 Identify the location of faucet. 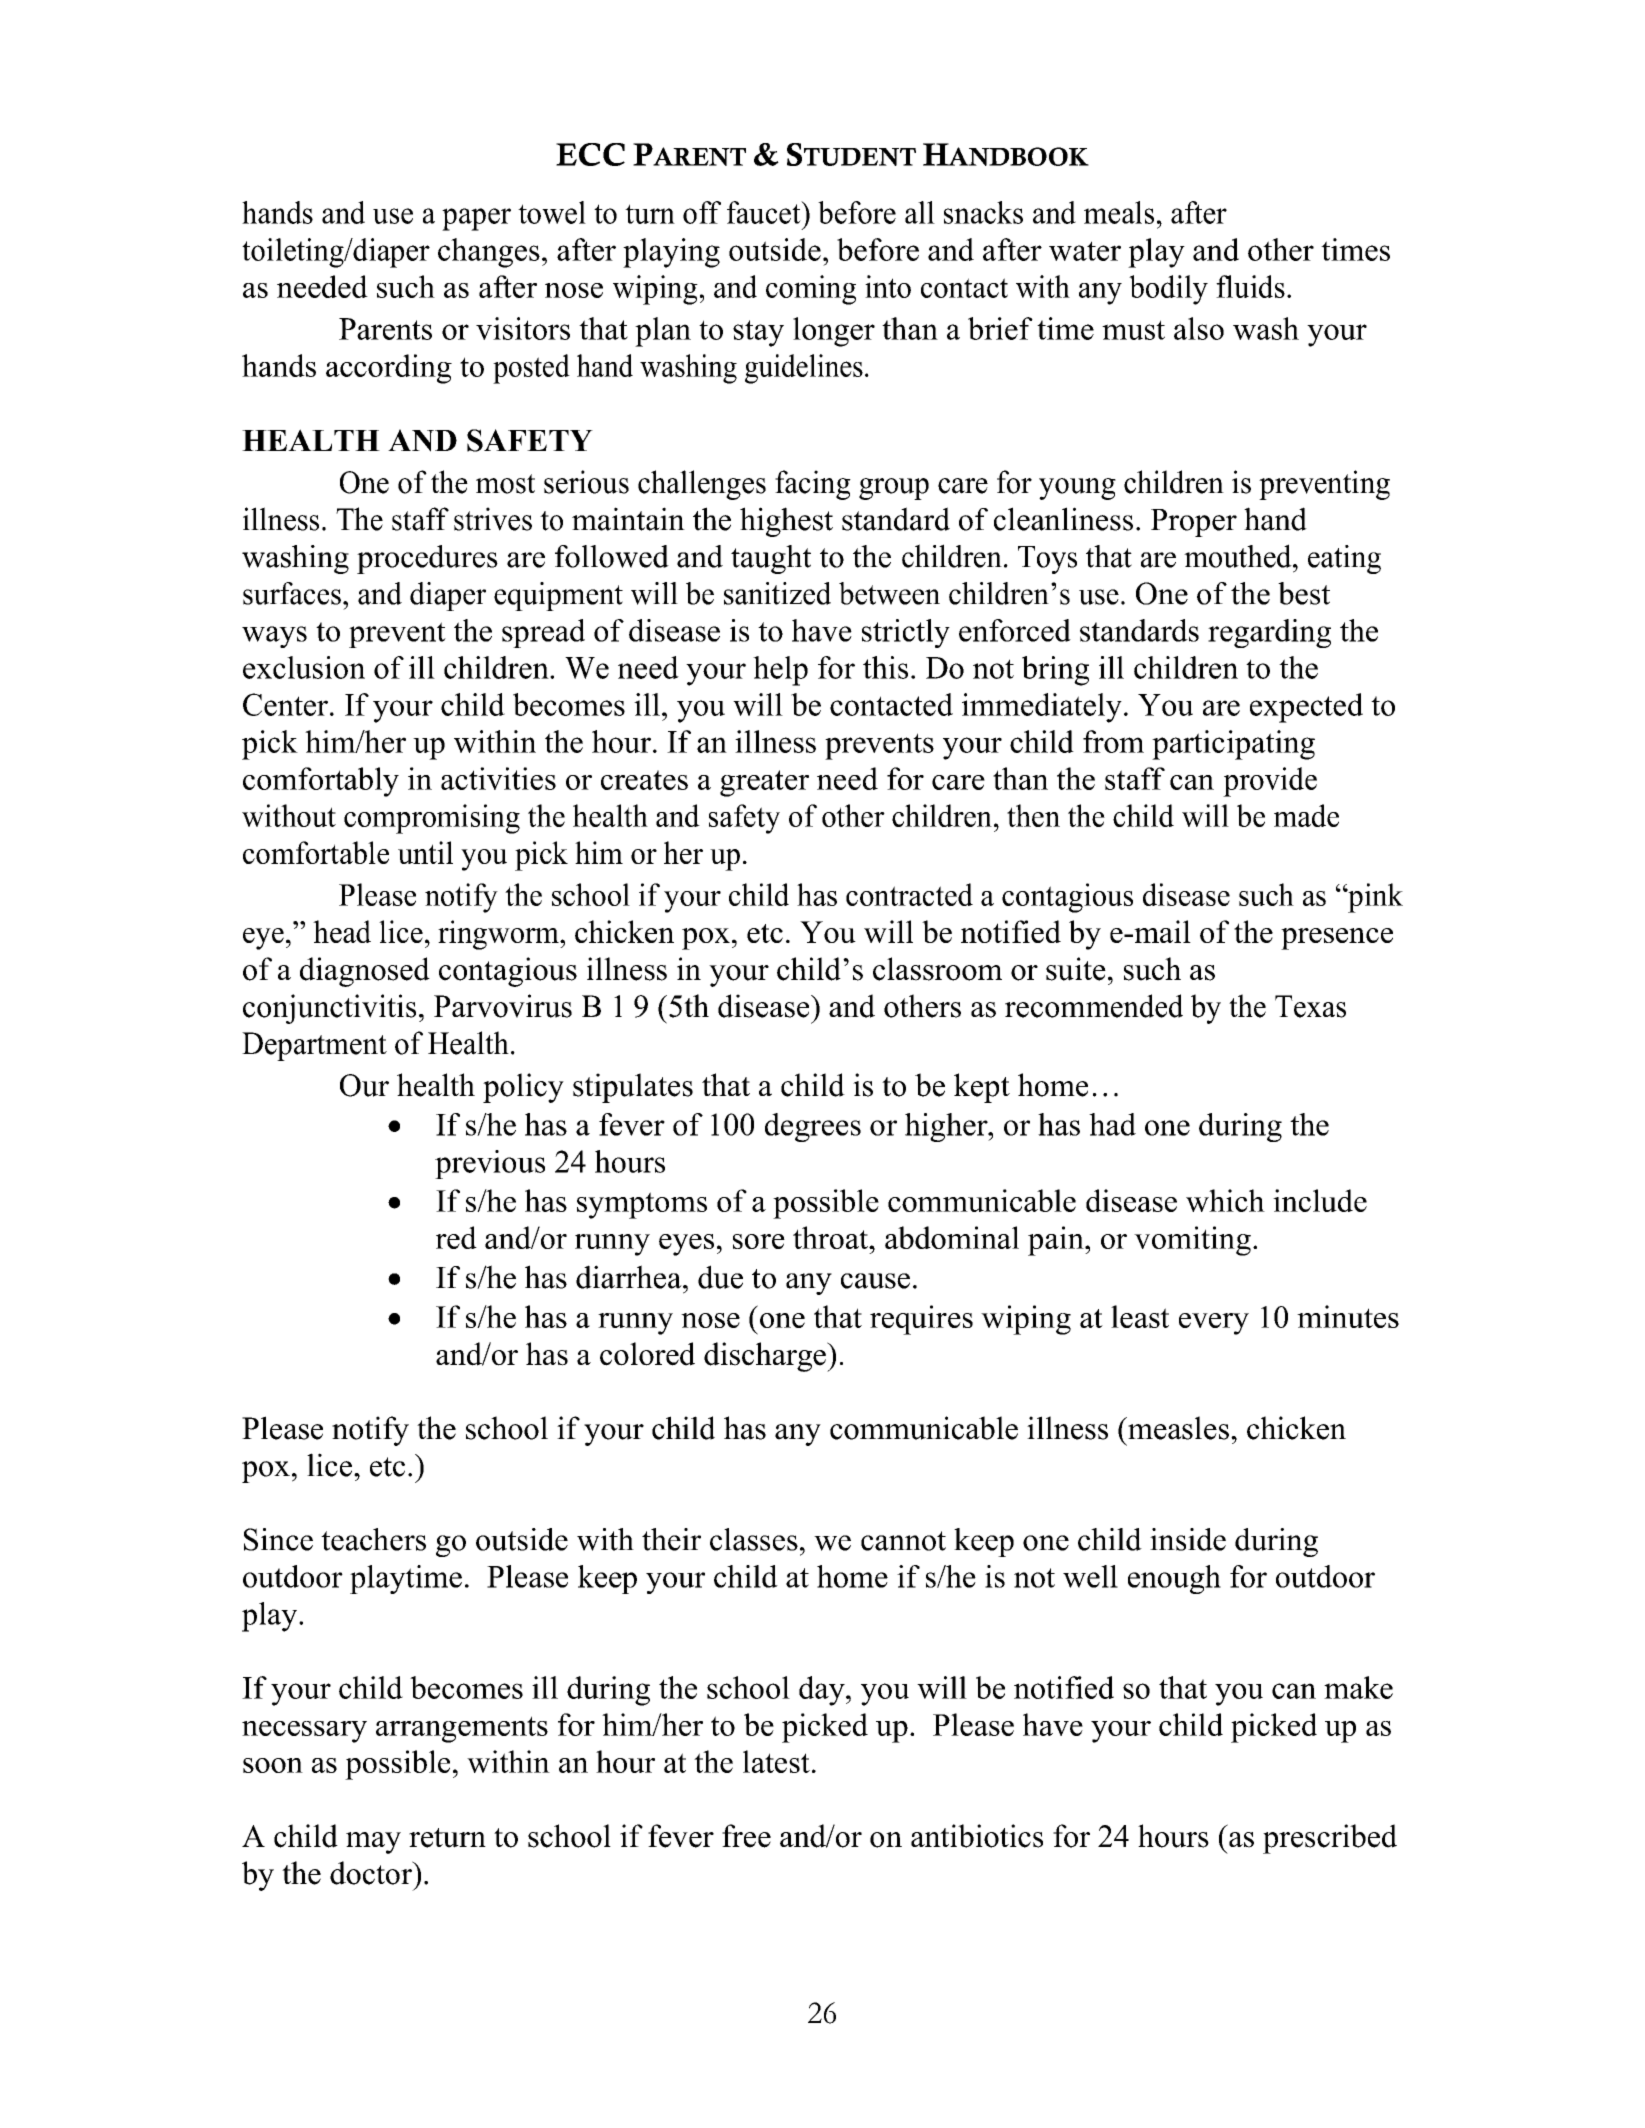
(765, 212).
